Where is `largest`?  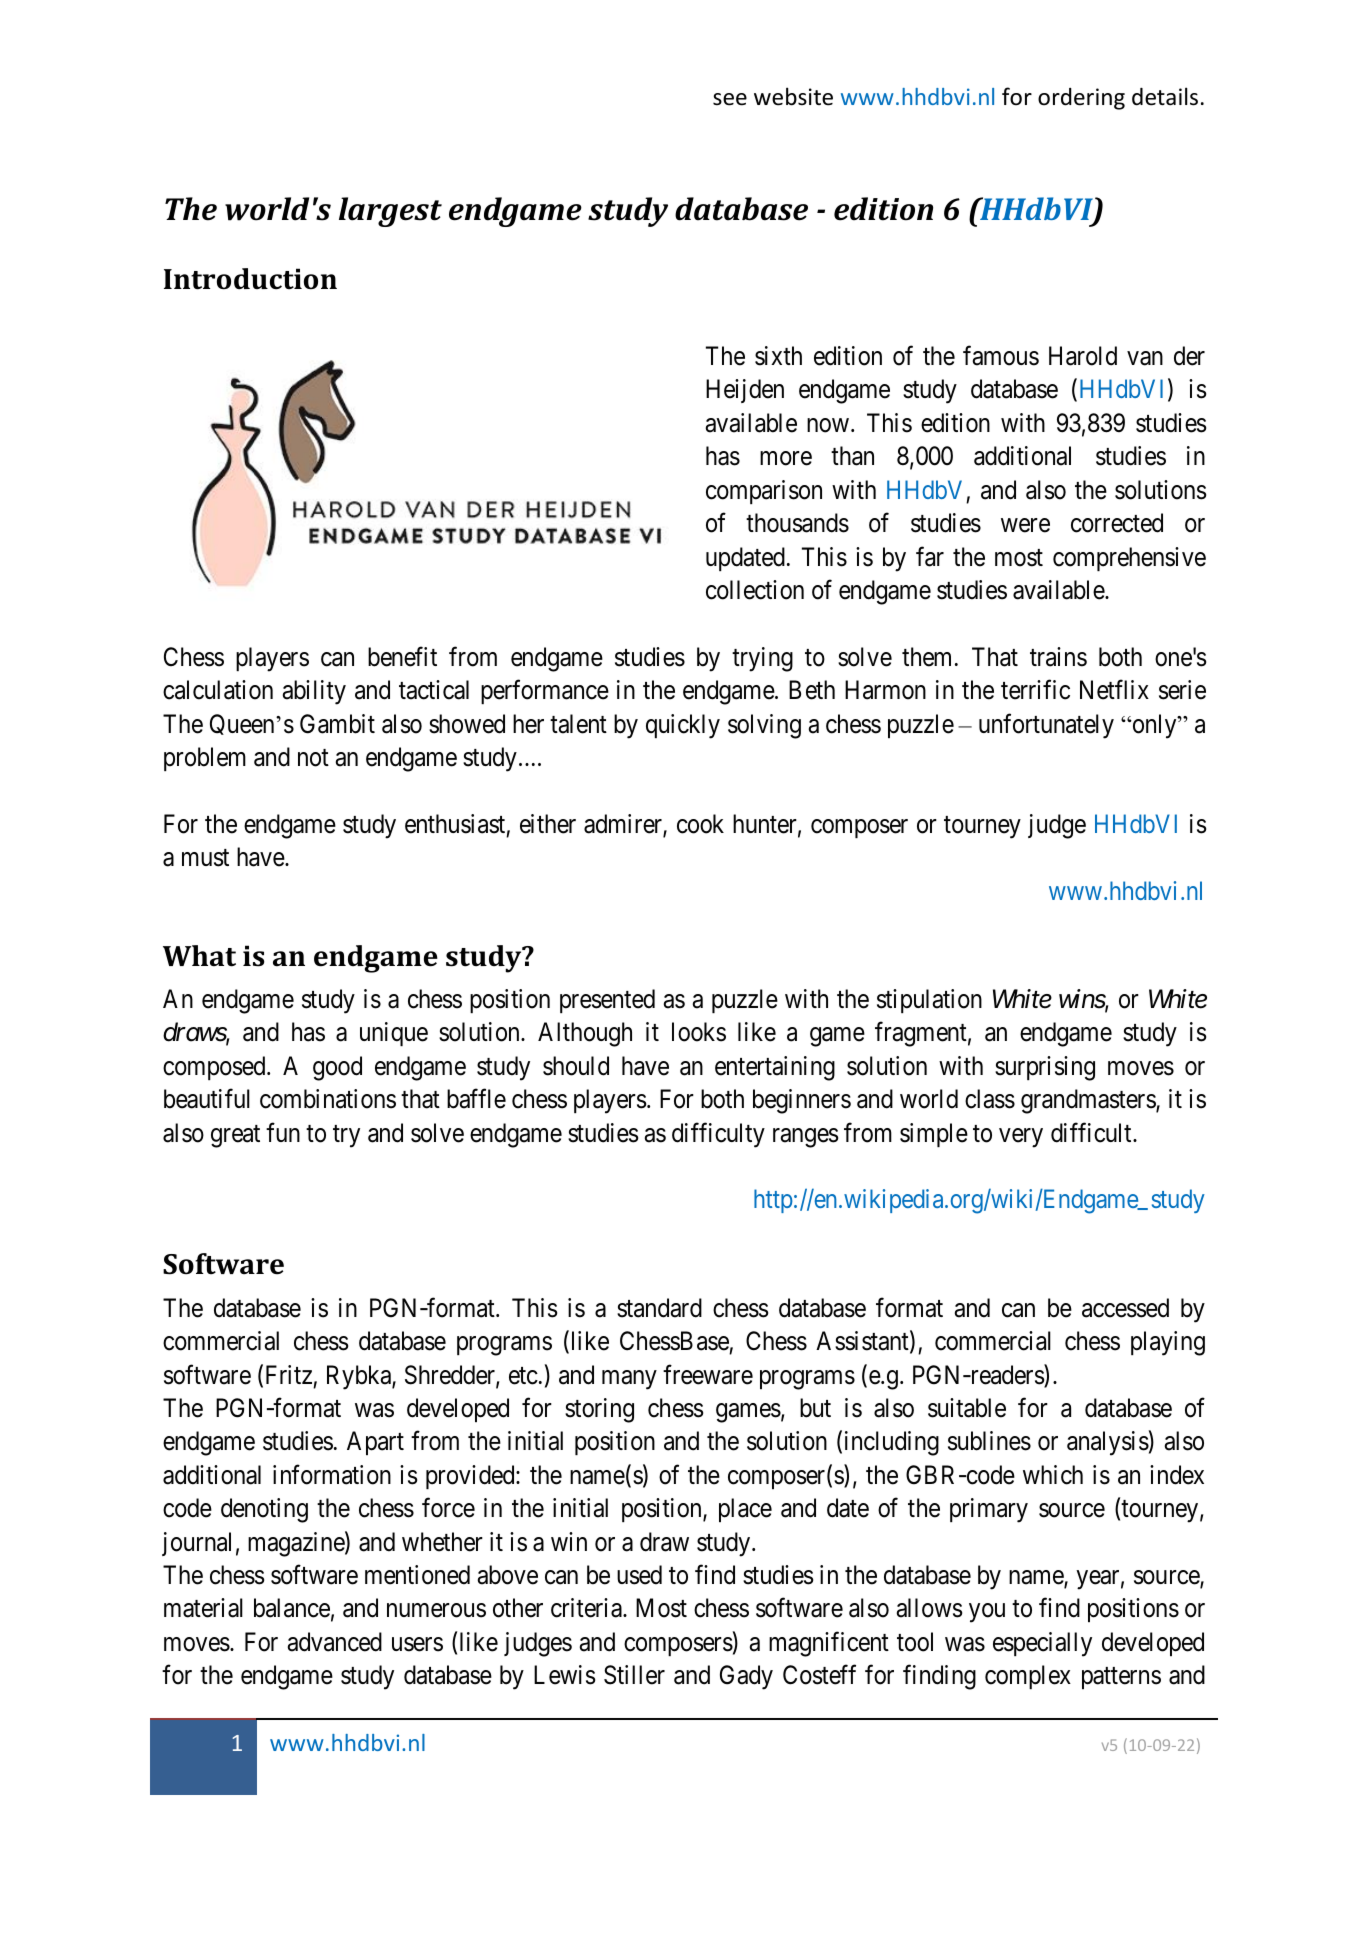 largest is located at coordinates (390, 212).
